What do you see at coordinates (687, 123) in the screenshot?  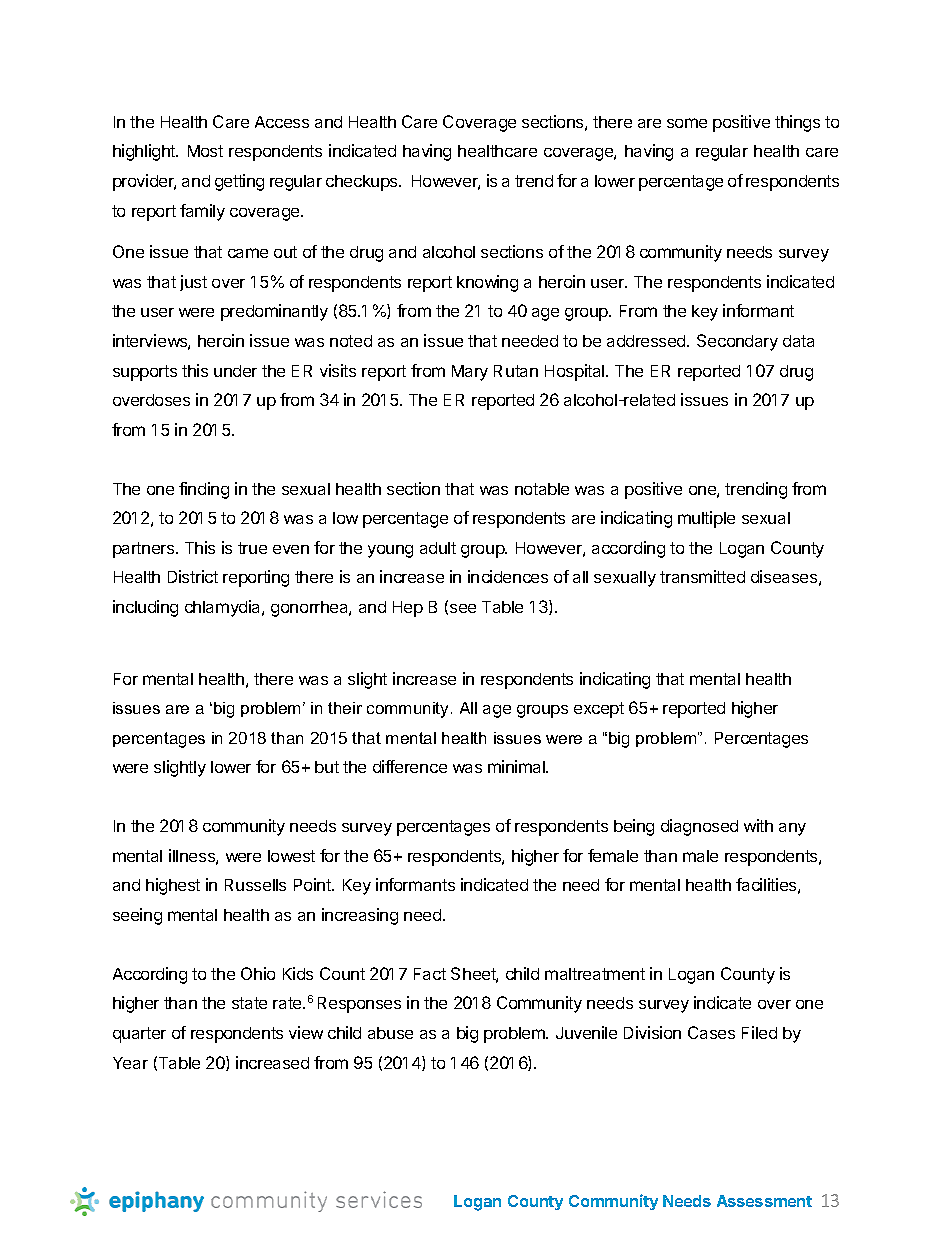 I see `some` at bounding box center [687, 123].
